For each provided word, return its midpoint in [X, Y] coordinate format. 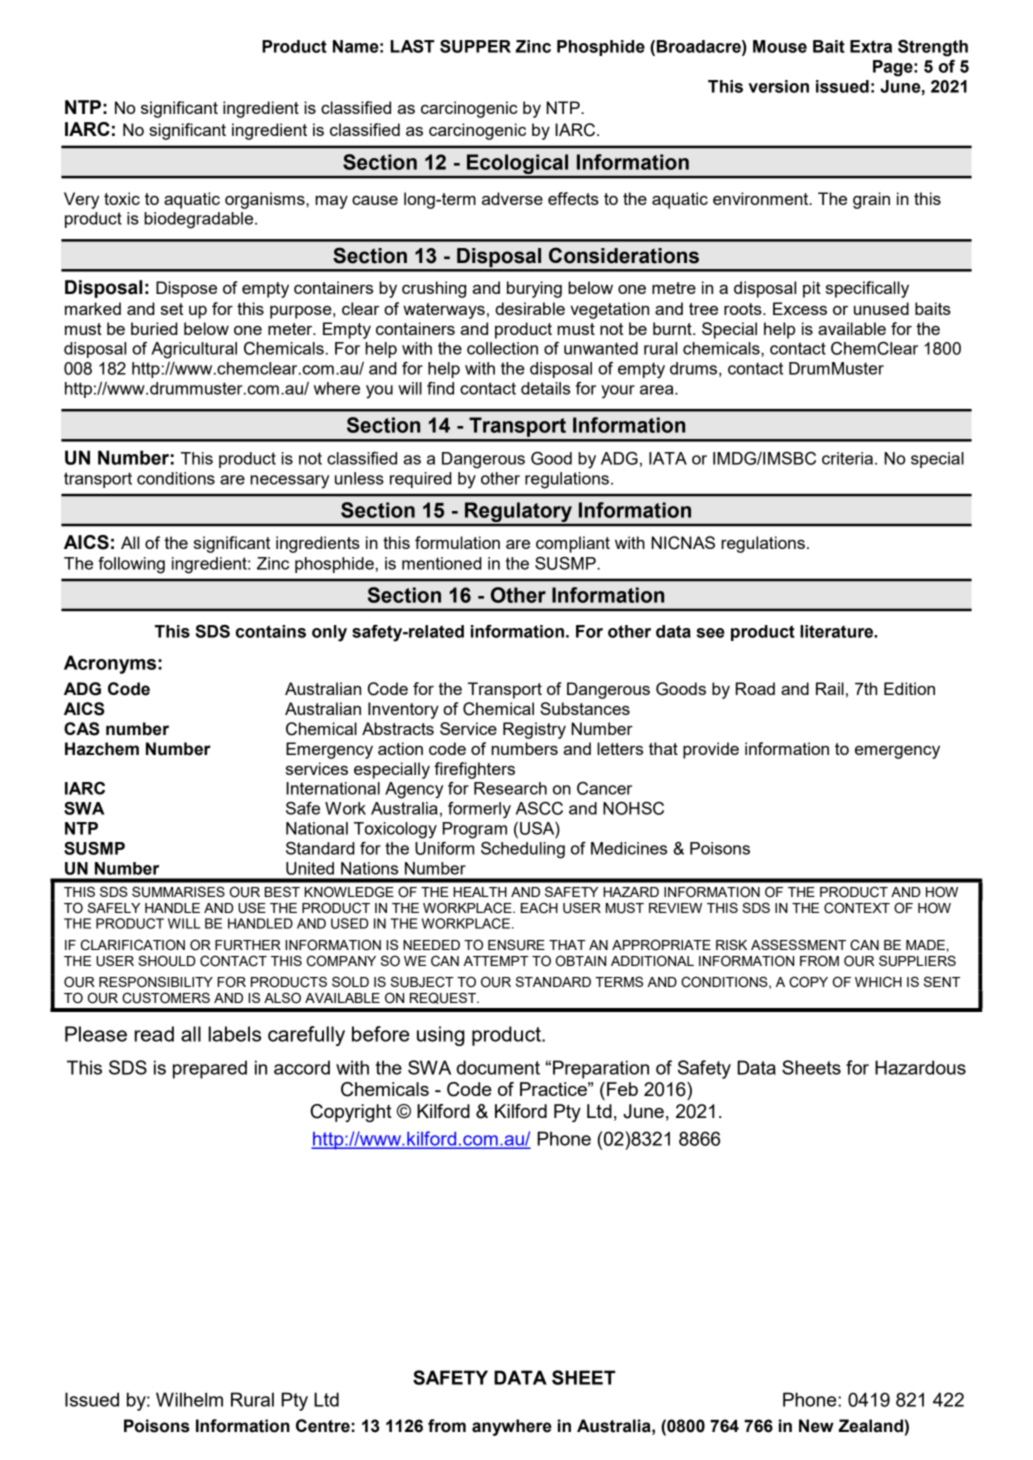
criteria [847, 458]
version [778, 86]
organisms [266, 200]
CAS [82, 729]
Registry [534, 730]
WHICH [878, 982]
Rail [830, 688]
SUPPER [475, 46]
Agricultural [194, 350]
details [545, 388]
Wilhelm [189, 1399]
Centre [323, 1426]
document [498, 1067]
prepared [210, 1069]
